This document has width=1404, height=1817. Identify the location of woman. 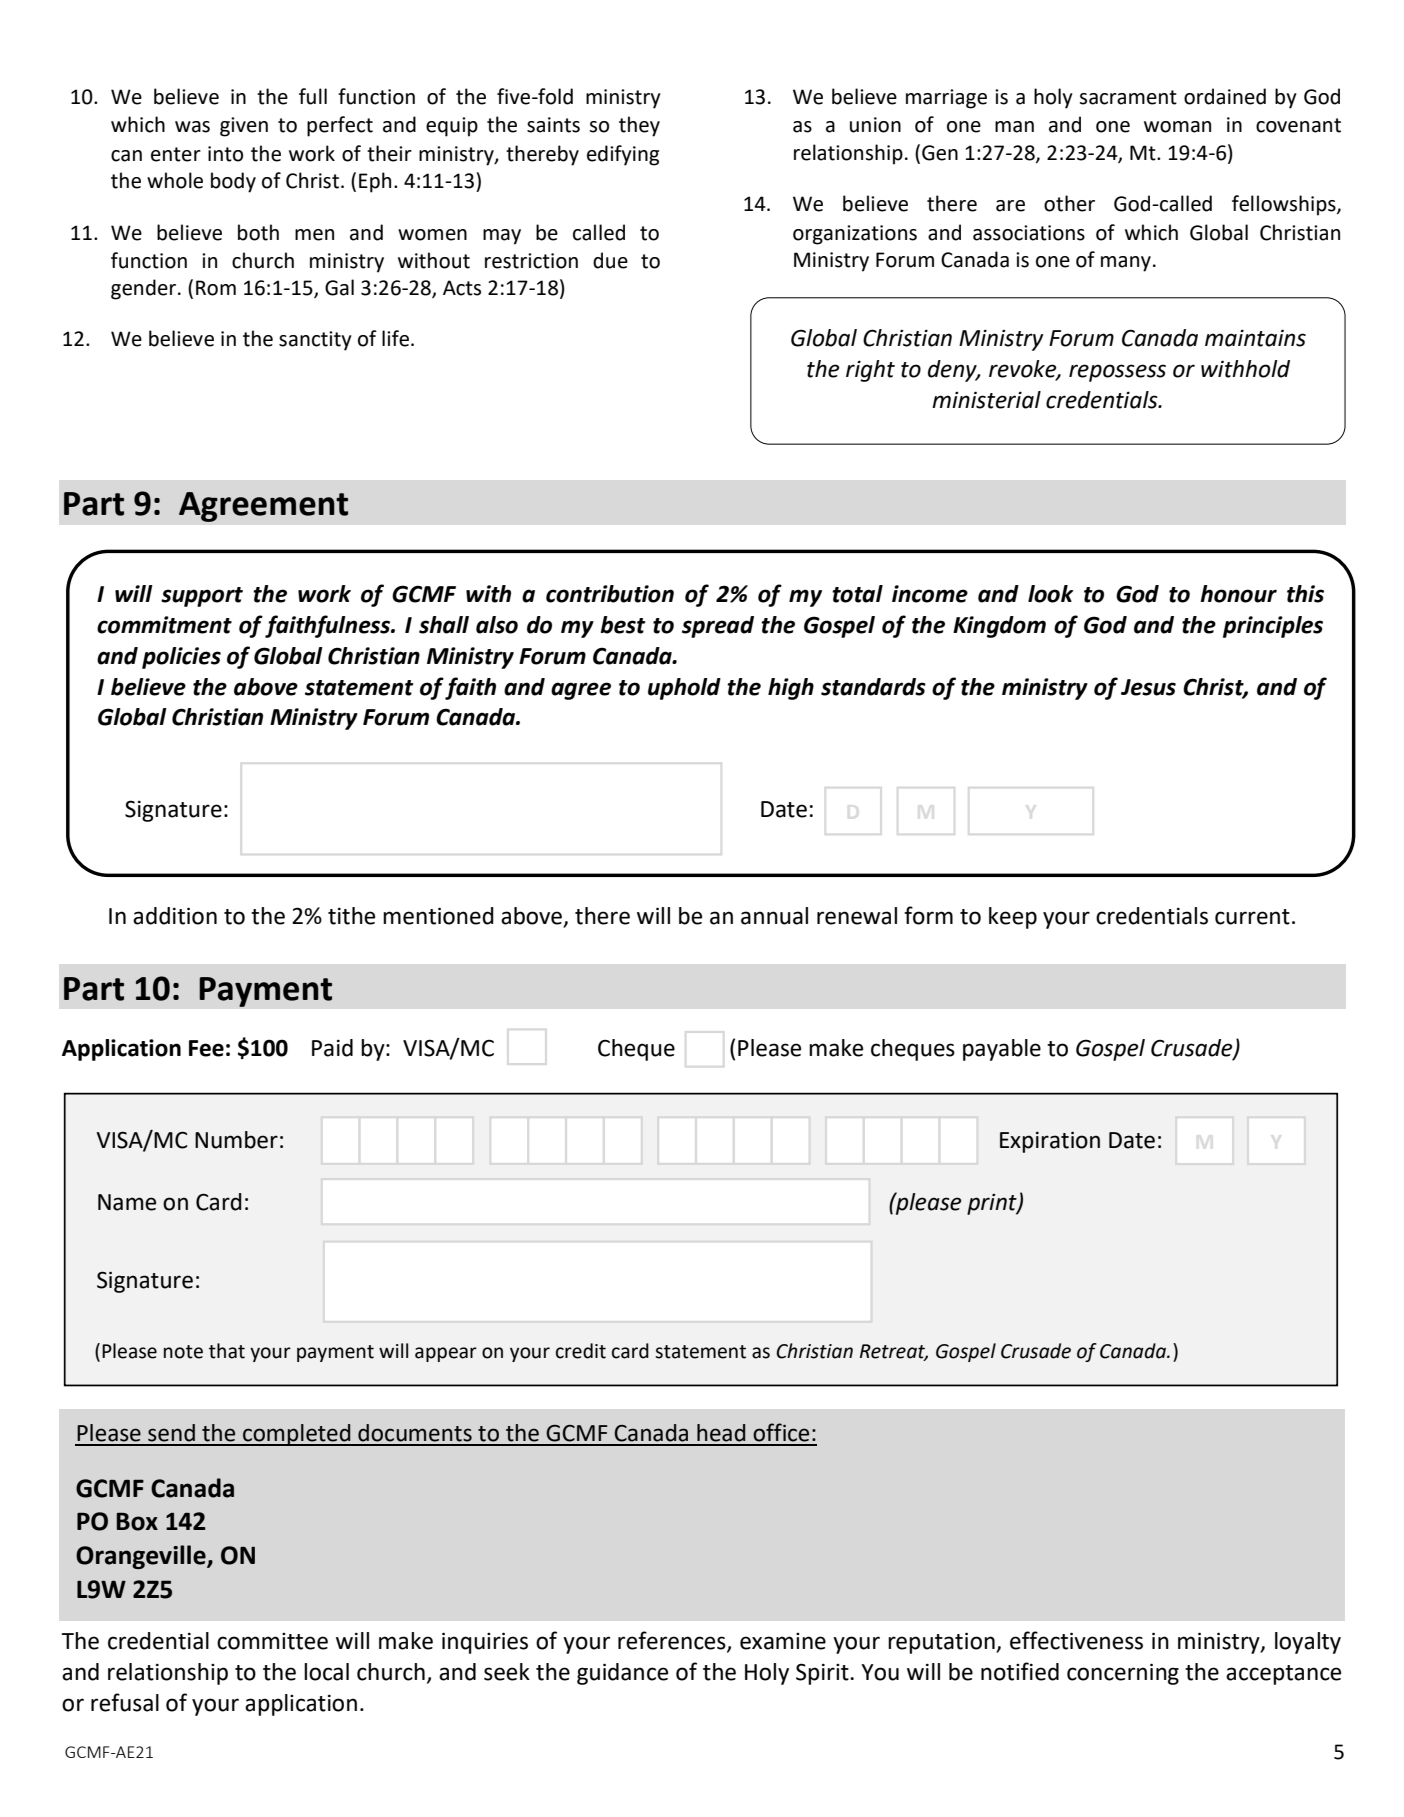
(1177, 127).
